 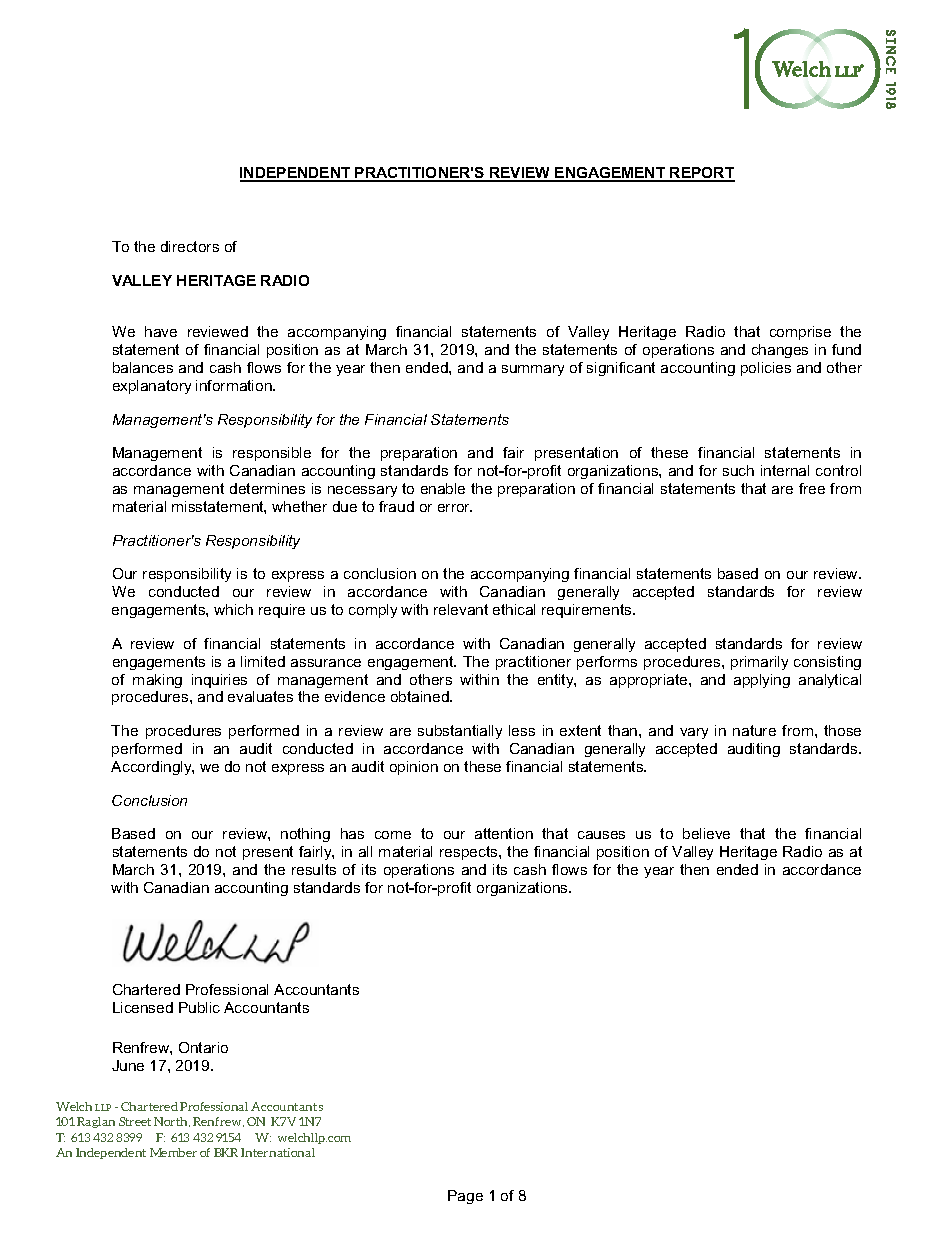 I want to click on comprise, so click(x=800, y=333).
